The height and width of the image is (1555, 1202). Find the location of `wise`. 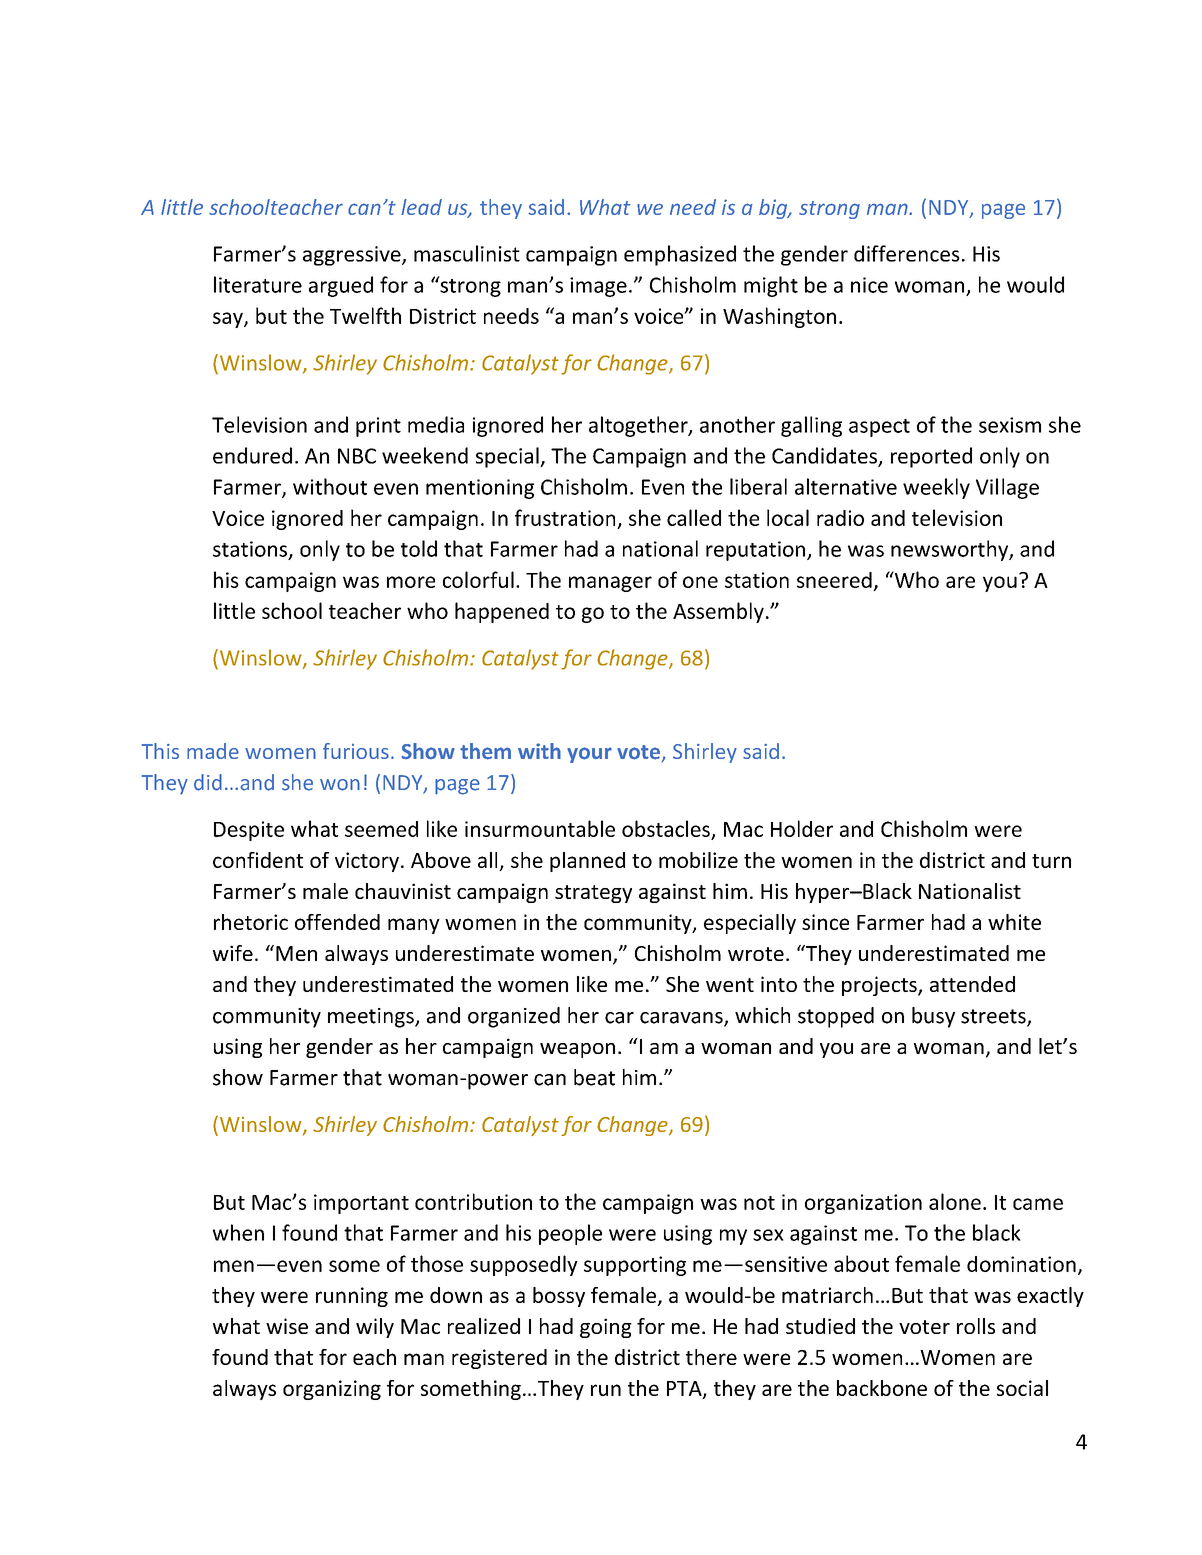

wise is located at coordinates (287, 1326).
